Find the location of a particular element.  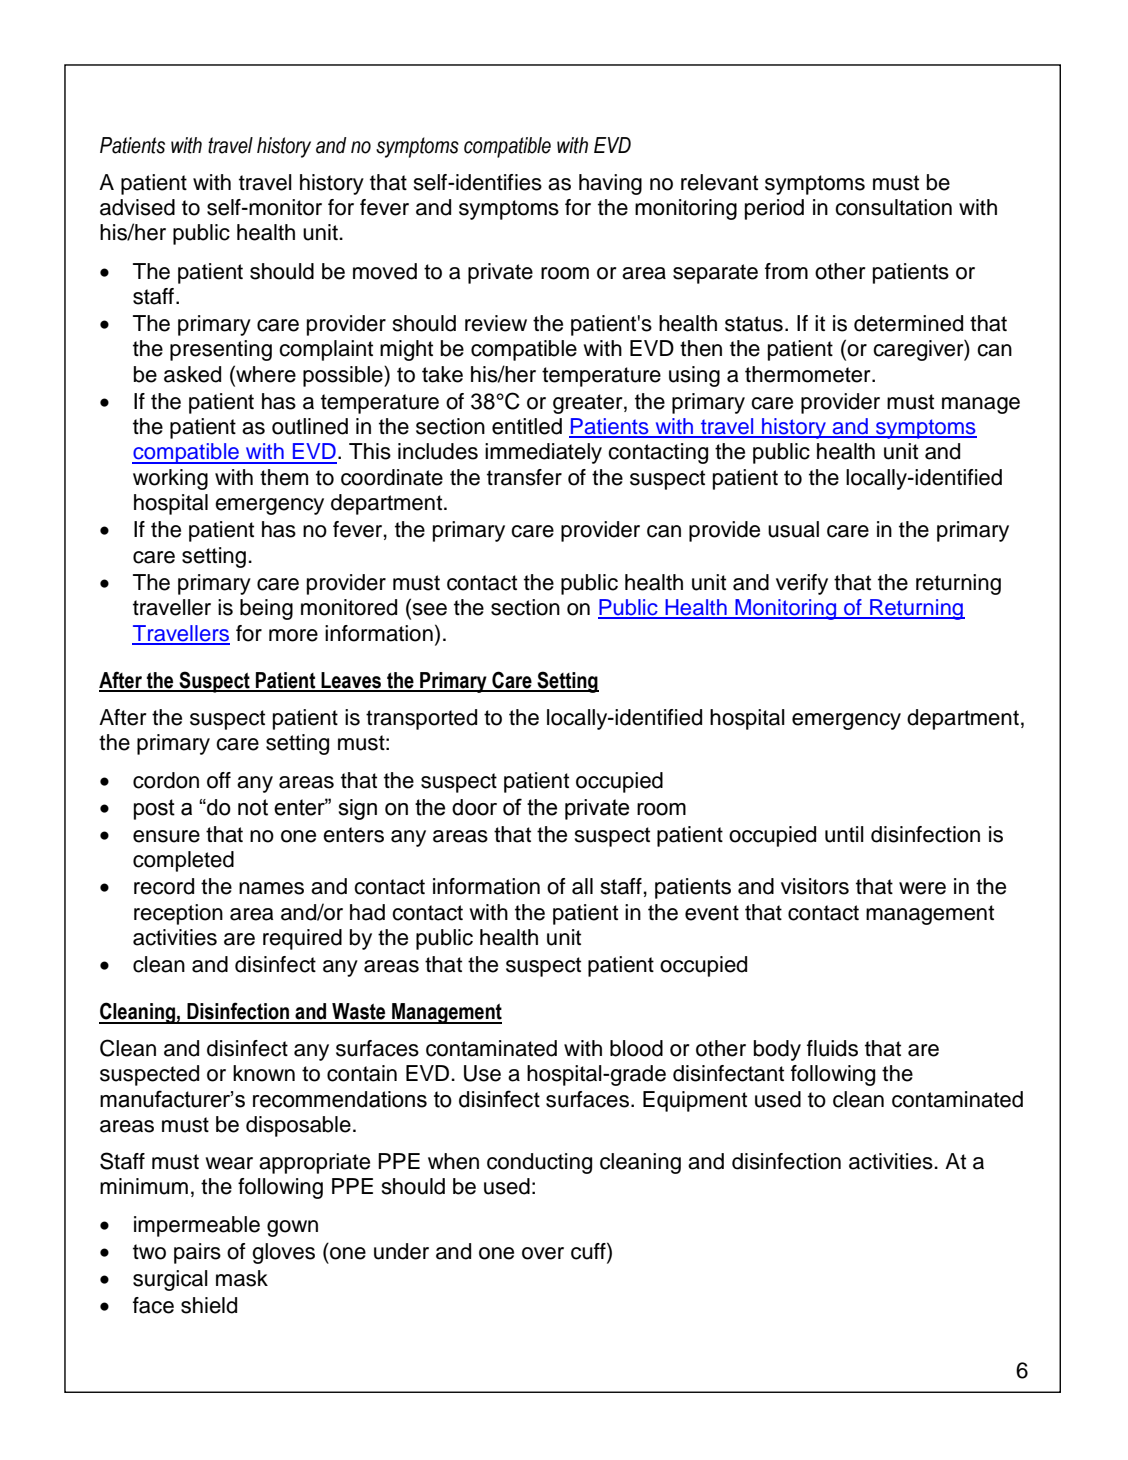

mask is located at coordinates (242, 1278).
